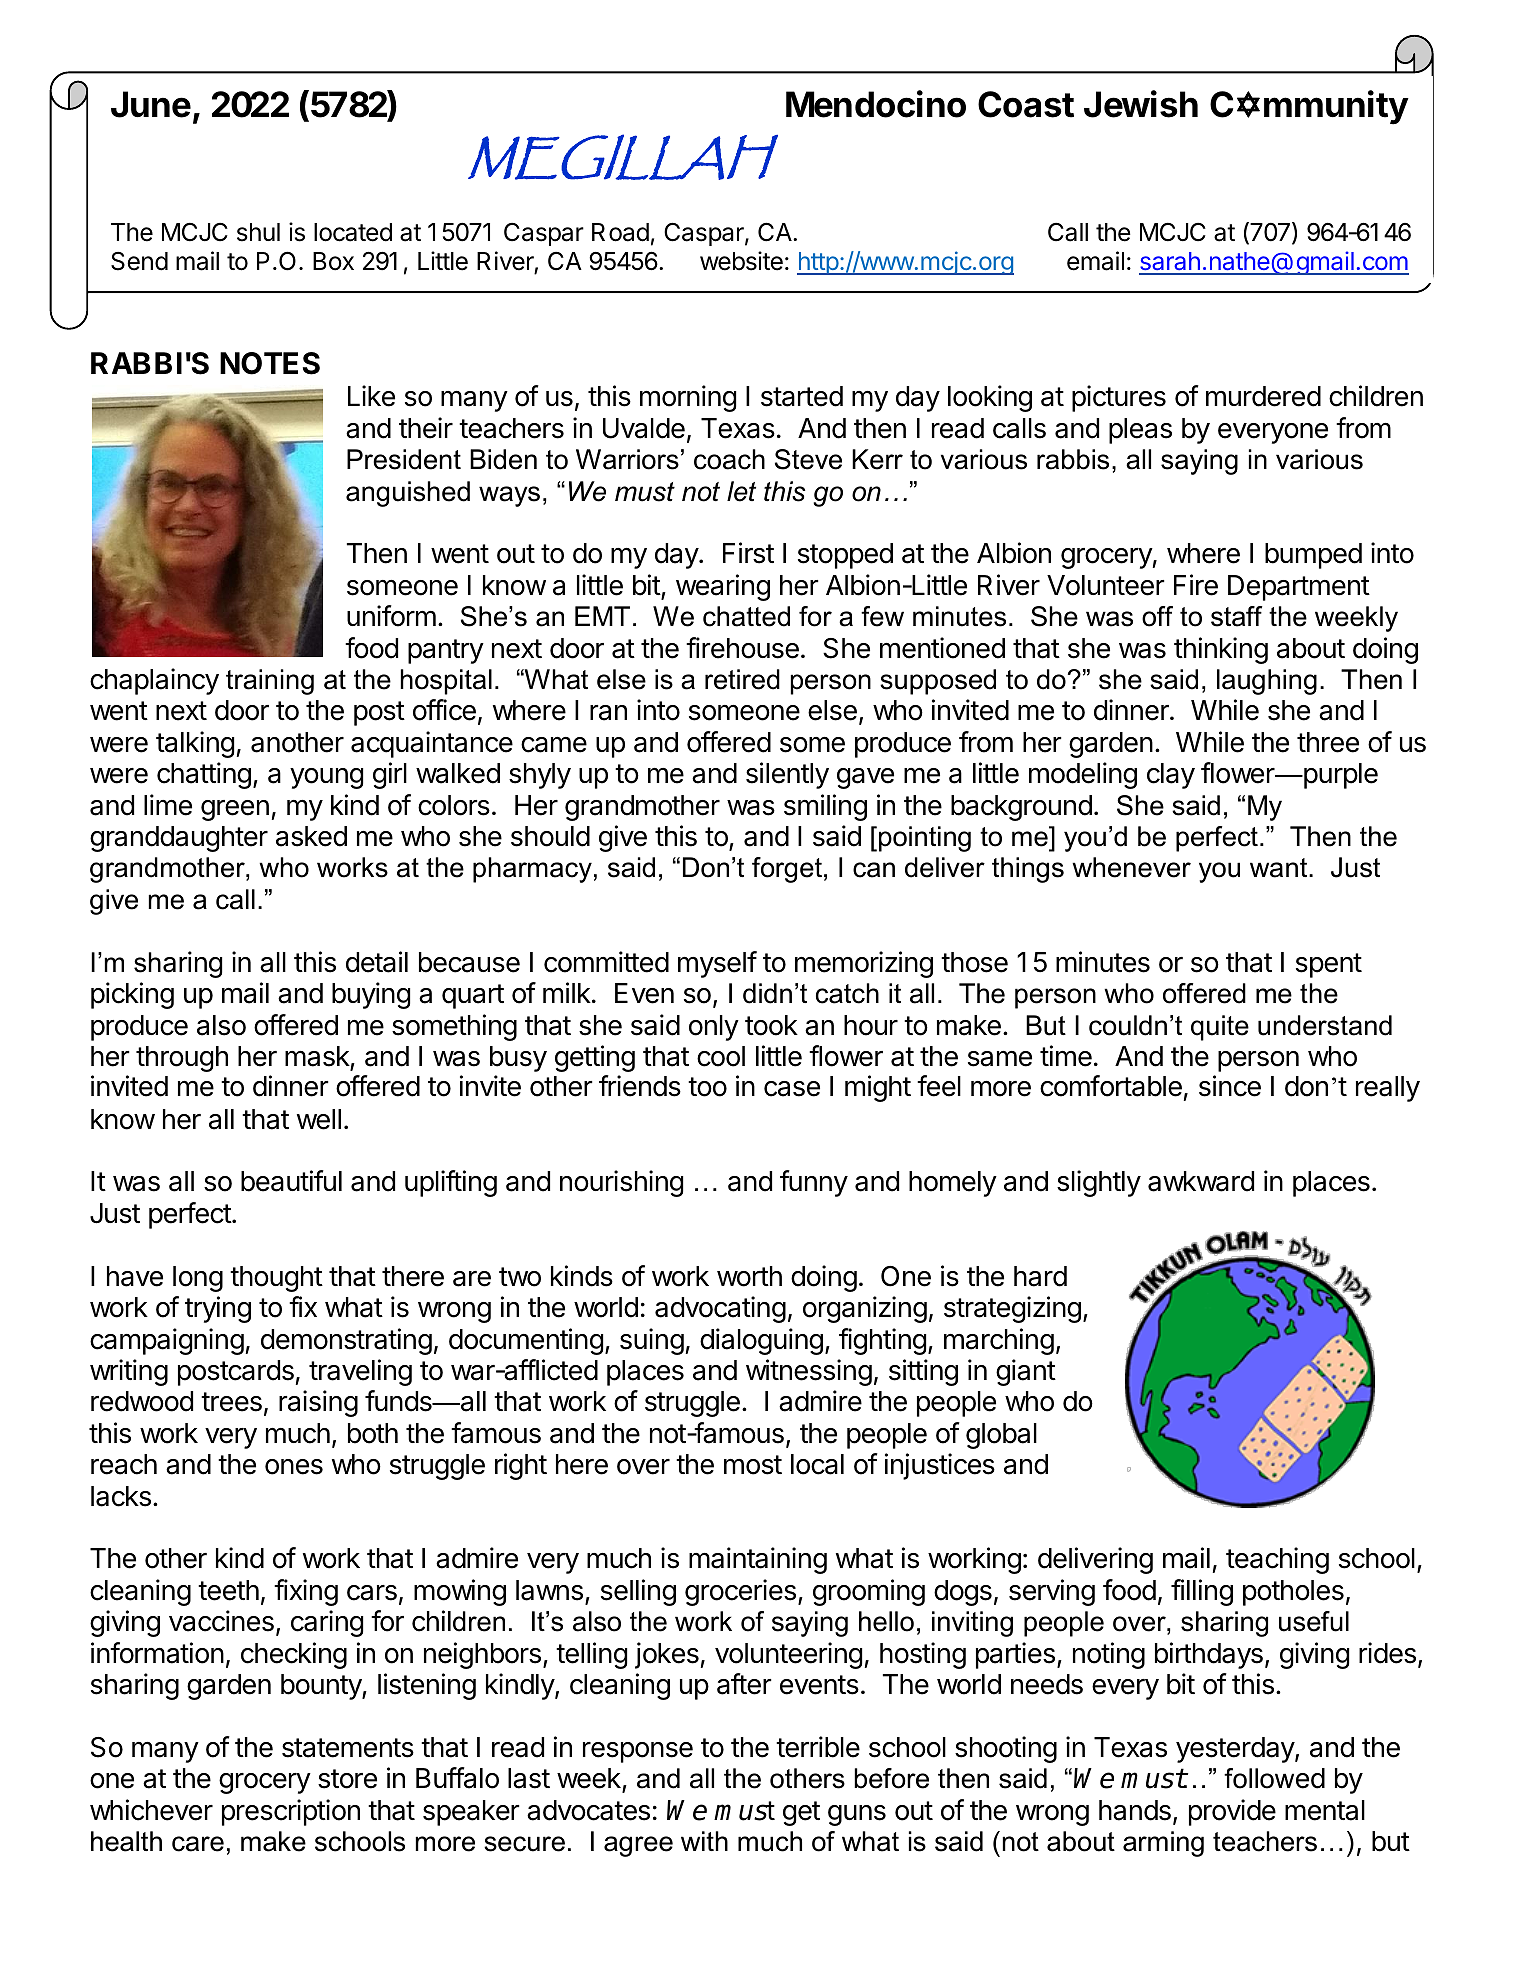 This image has width=1519, height=1966. Describe the element at coordinates (1299, 588) in the image. I see `Department` at that location.
